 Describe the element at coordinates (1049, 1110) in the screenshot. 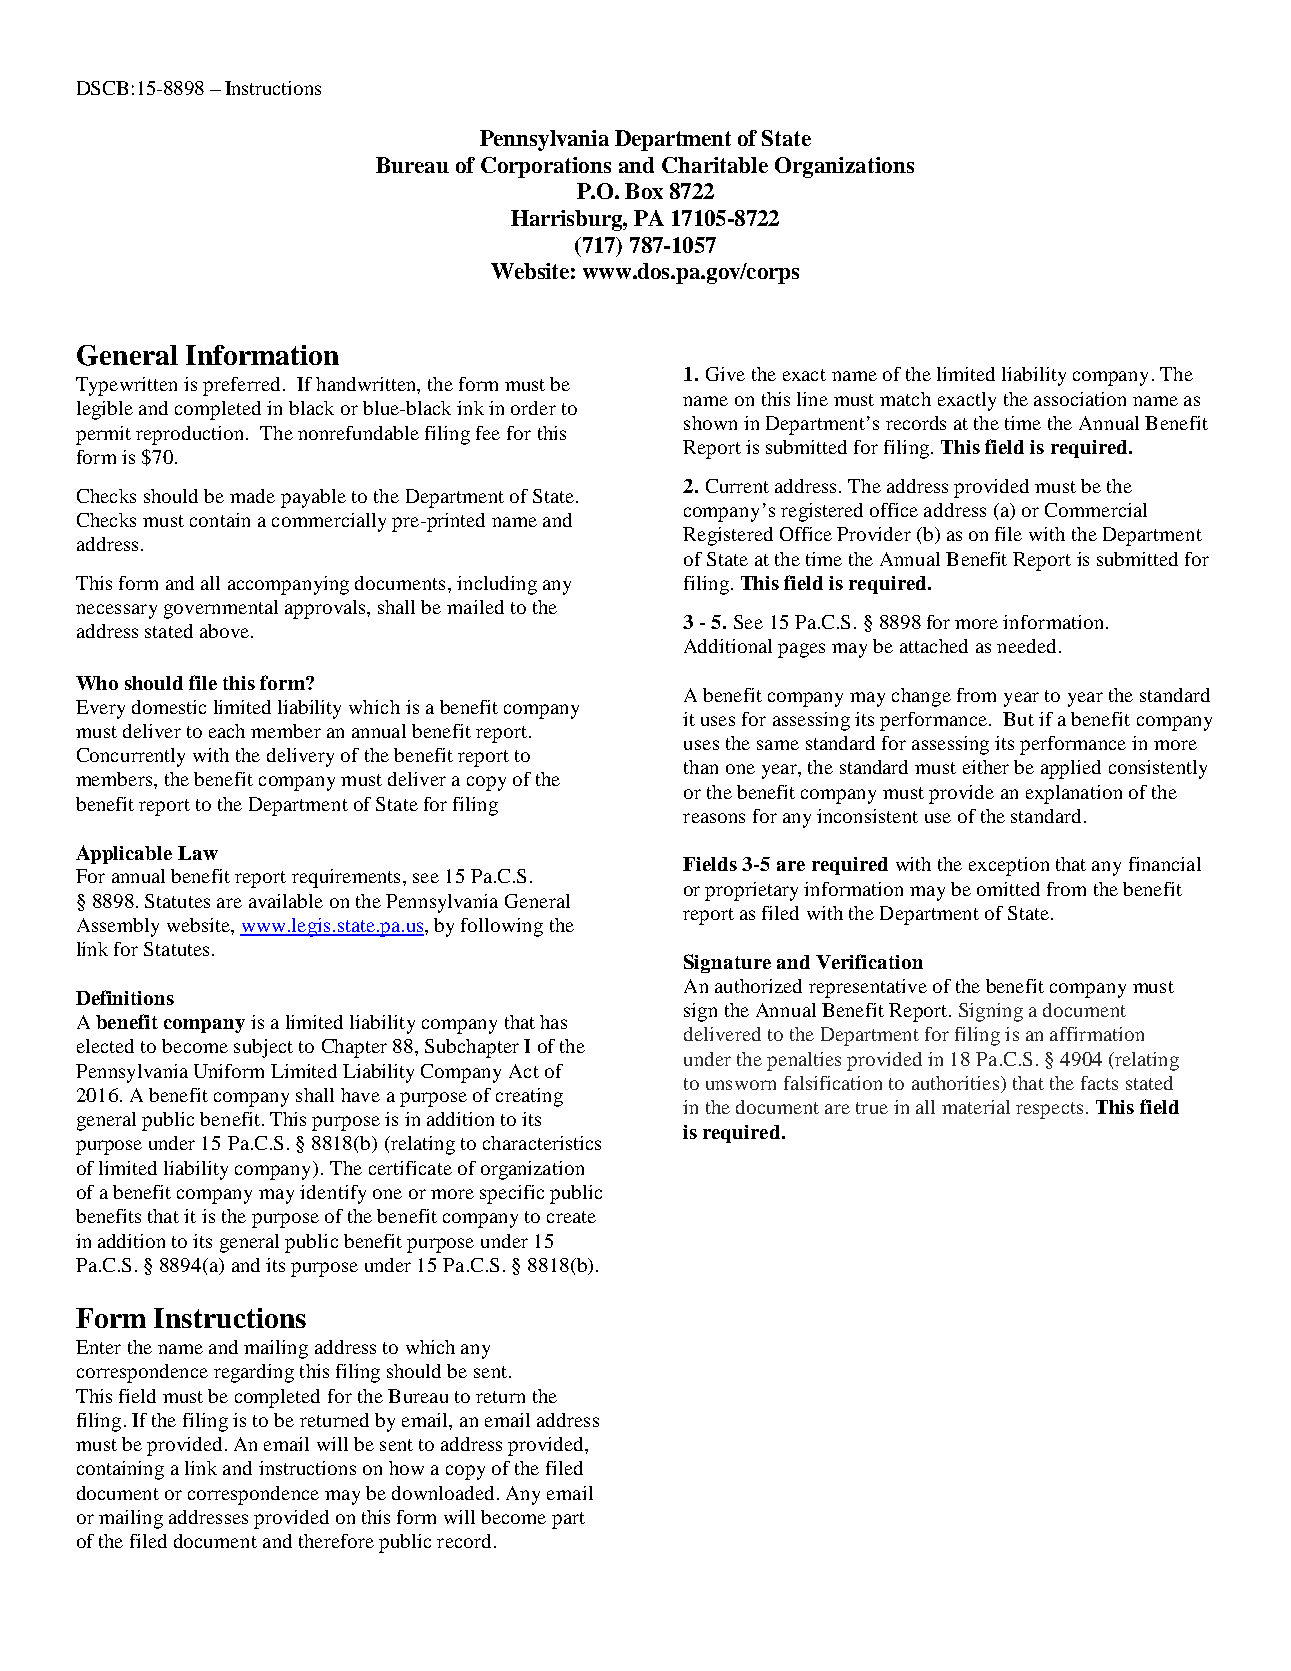

I see `respects` at that location.
